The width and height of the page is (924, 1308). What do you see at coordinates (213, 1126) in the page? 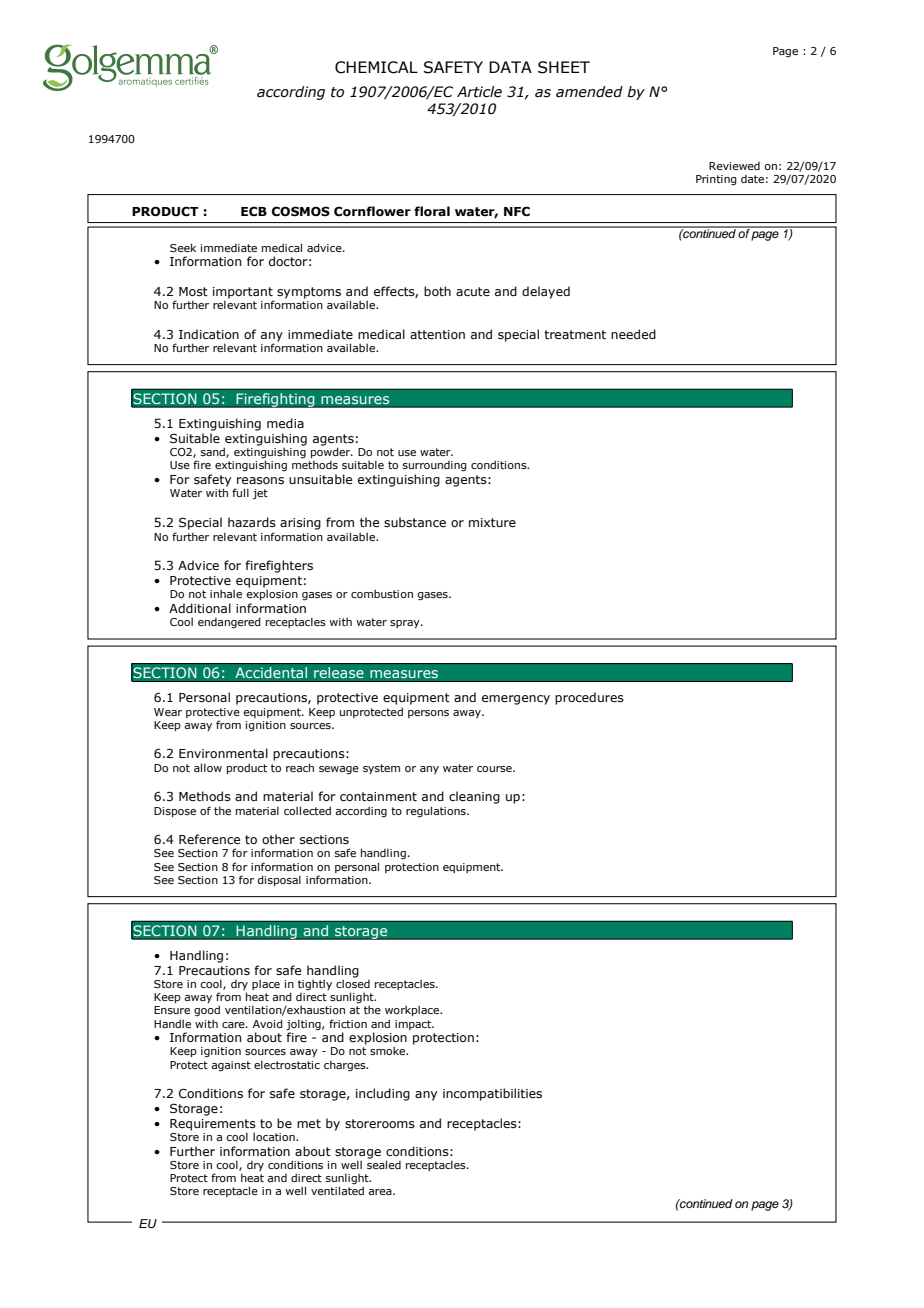
I see `Requirements` at bounding box center [213, 1126].
